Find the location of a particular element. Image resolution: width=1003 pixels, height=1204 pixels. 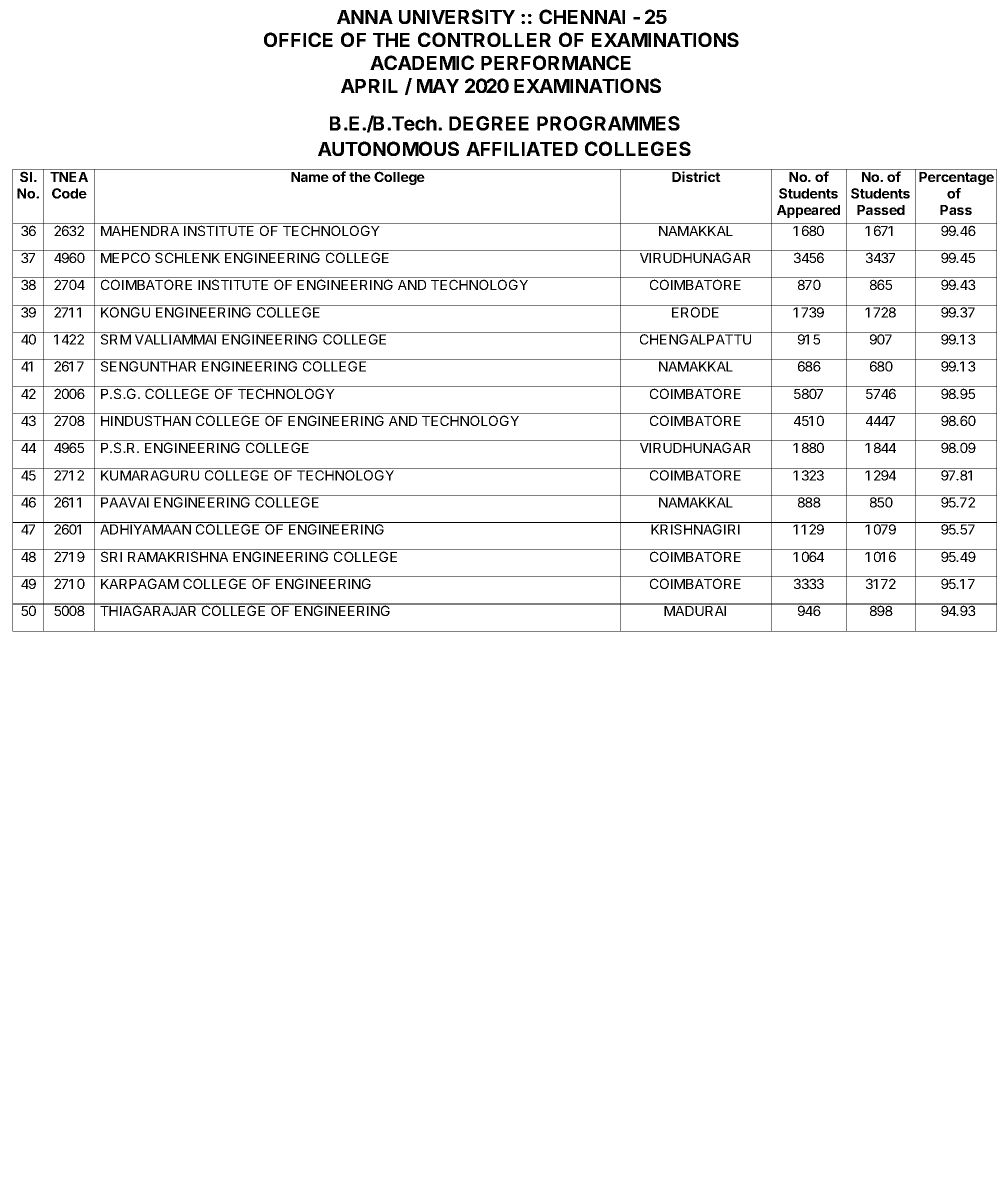

ERODE is located at coordinates (696, 311).
